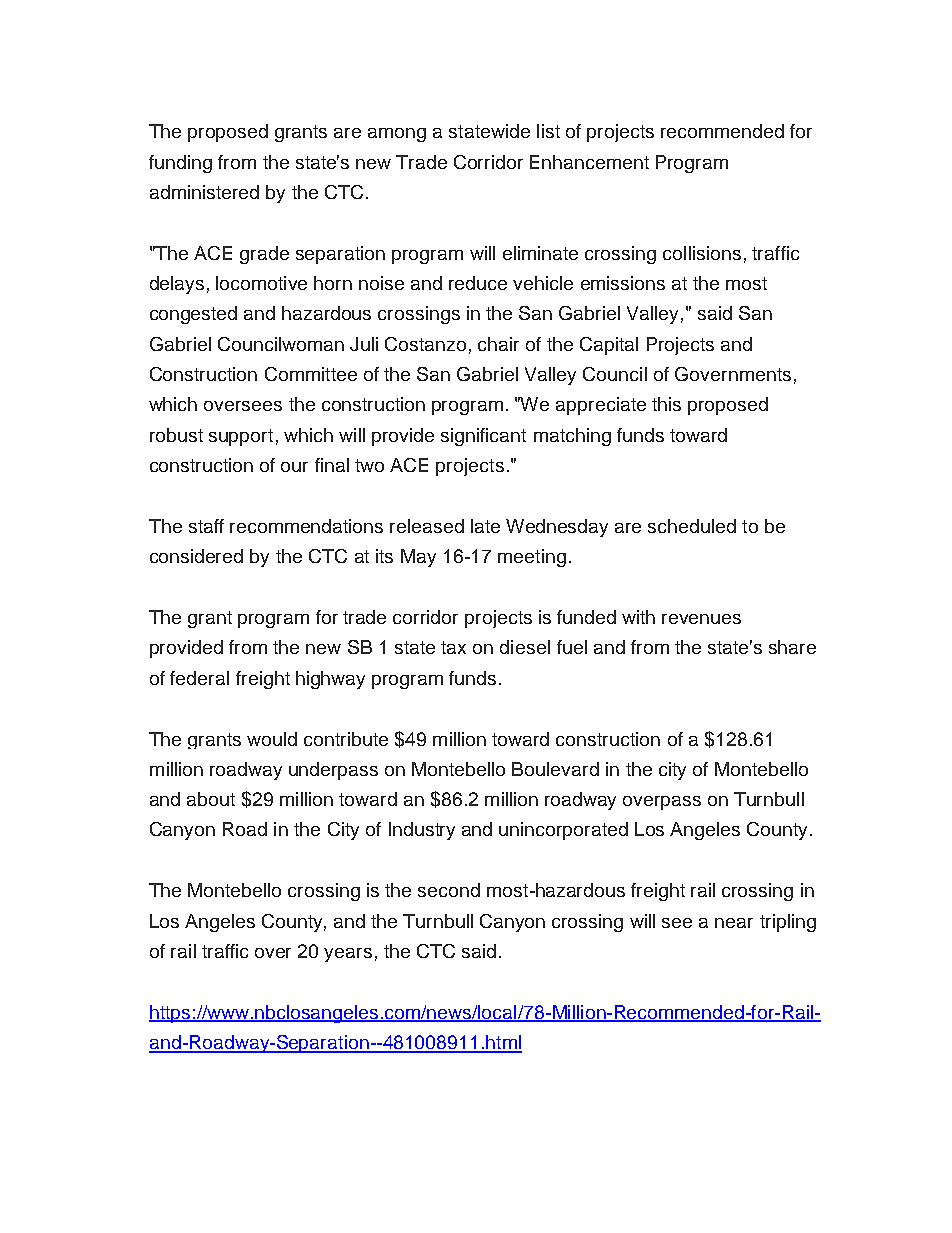  What do you see at coordinates (589, 162) in the page?
I see `Enhancement` at bounding box center [589, 162].
